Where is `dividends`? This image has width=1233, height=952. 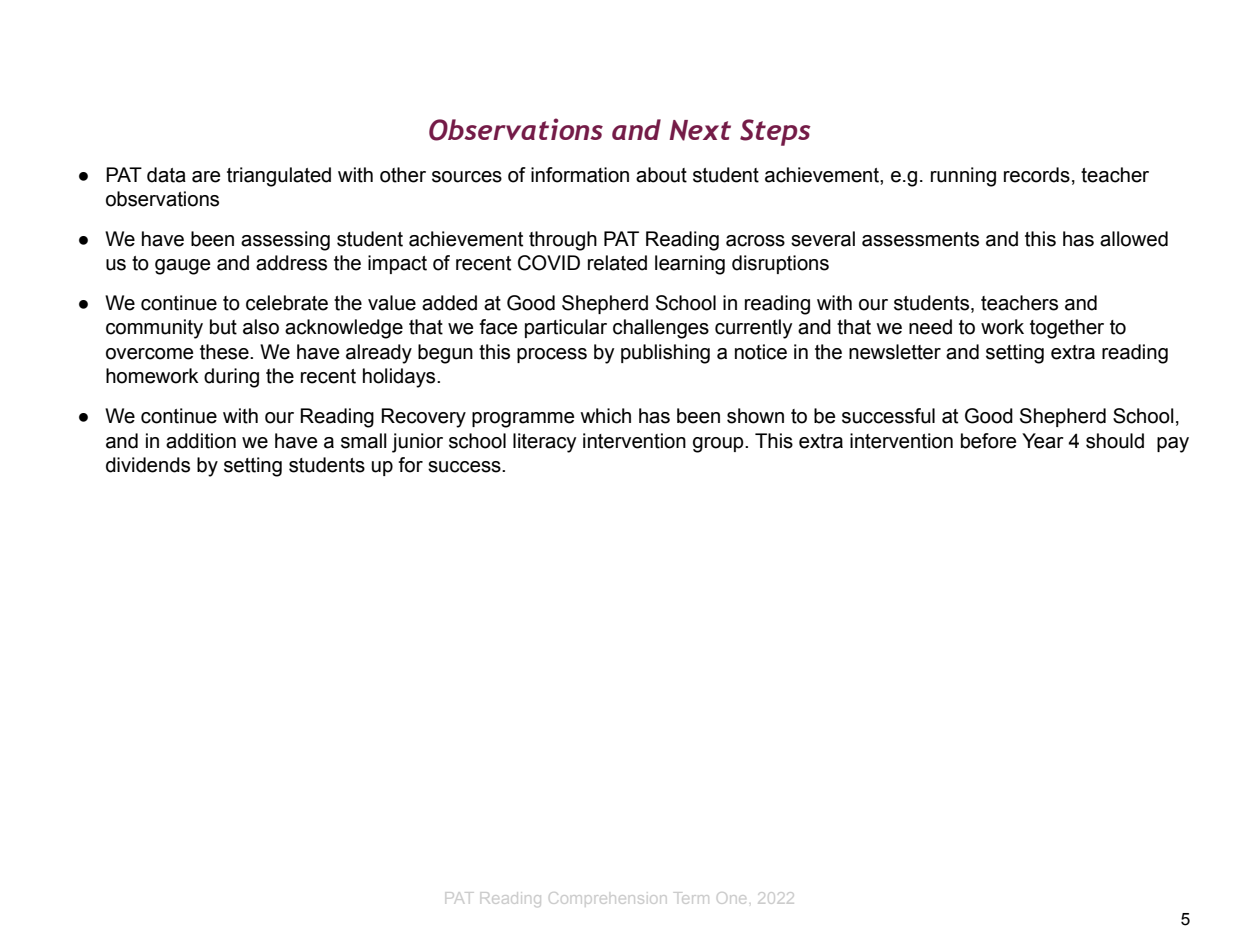
dividends is located at coordinates (148, 465).
